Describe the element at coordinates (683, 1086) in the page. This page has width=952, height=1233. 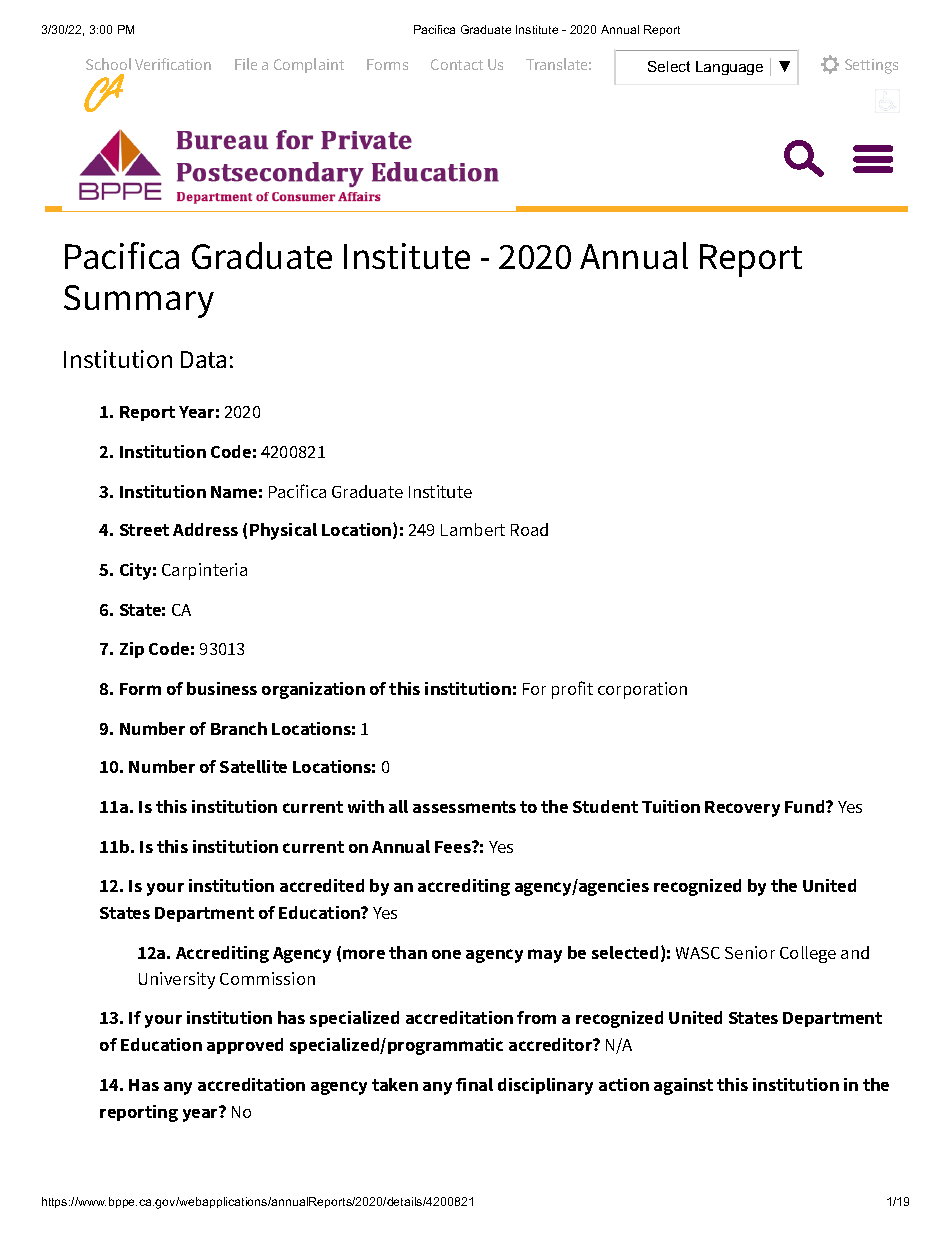
I see `against` at that location.
